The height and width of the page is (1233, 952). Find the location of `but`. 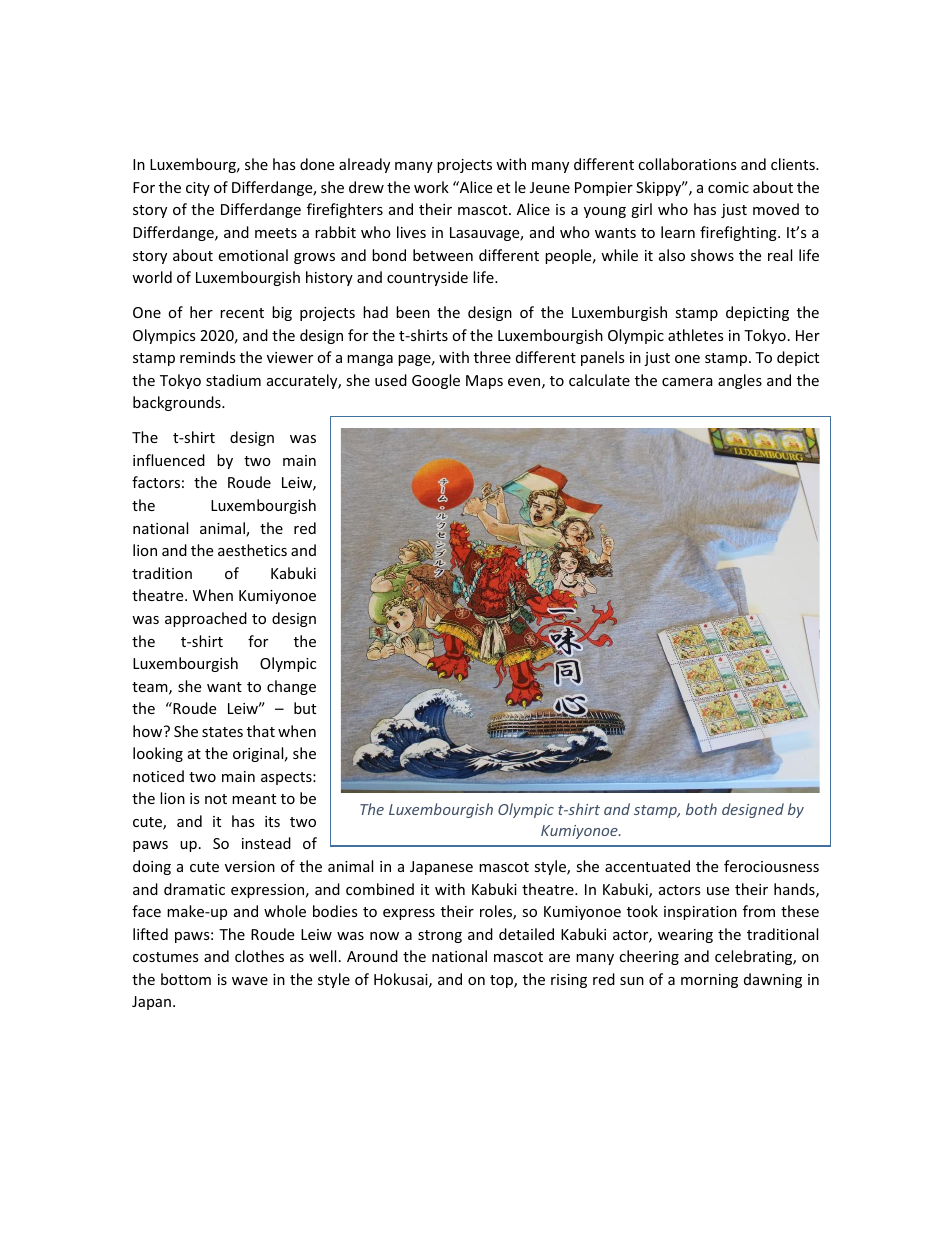

but is located at coordinates (305, 708).
